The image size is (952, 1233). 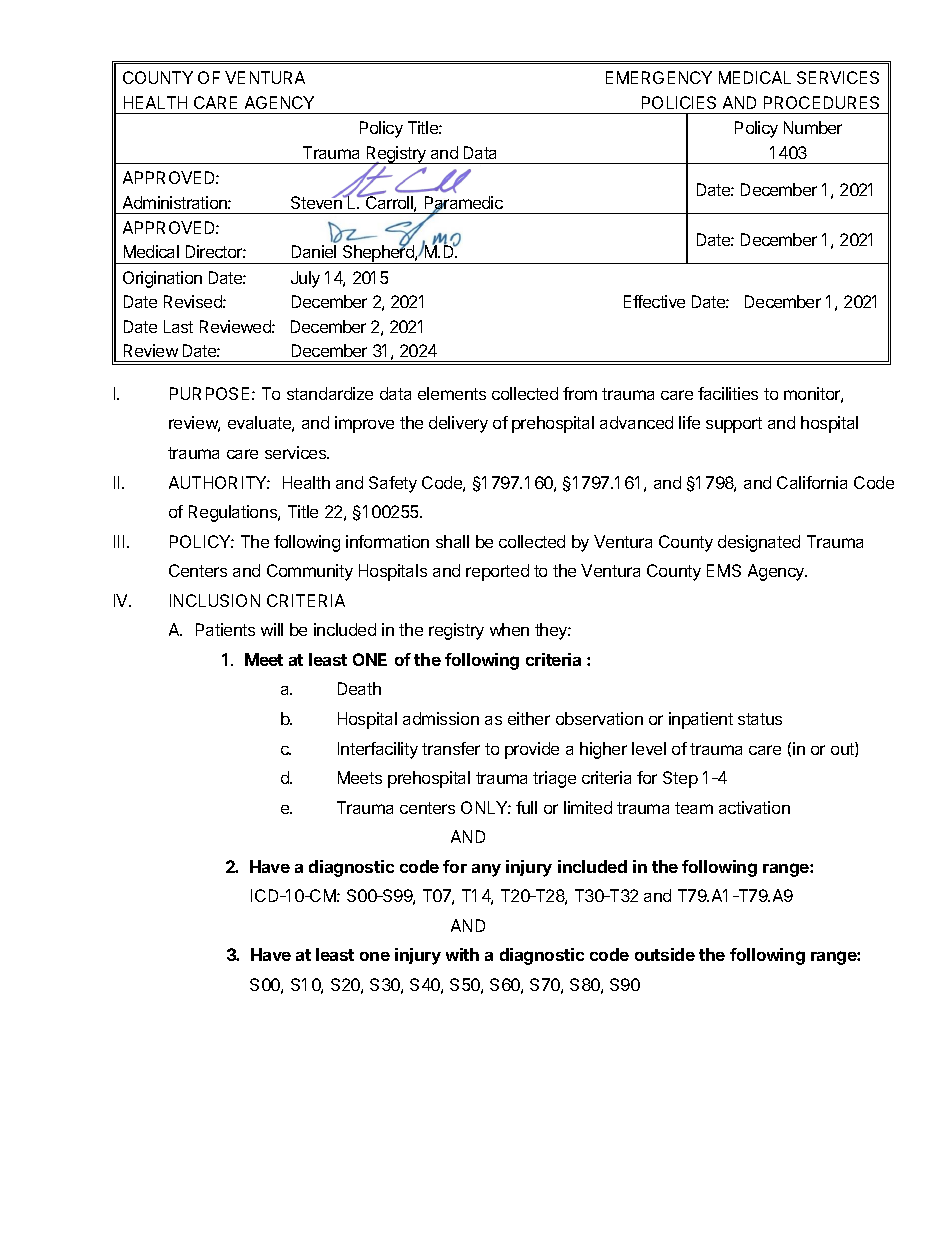 What do you see at coordinates (441, 718) in the page?
I see `admission` at bounding box center [441, 718].
